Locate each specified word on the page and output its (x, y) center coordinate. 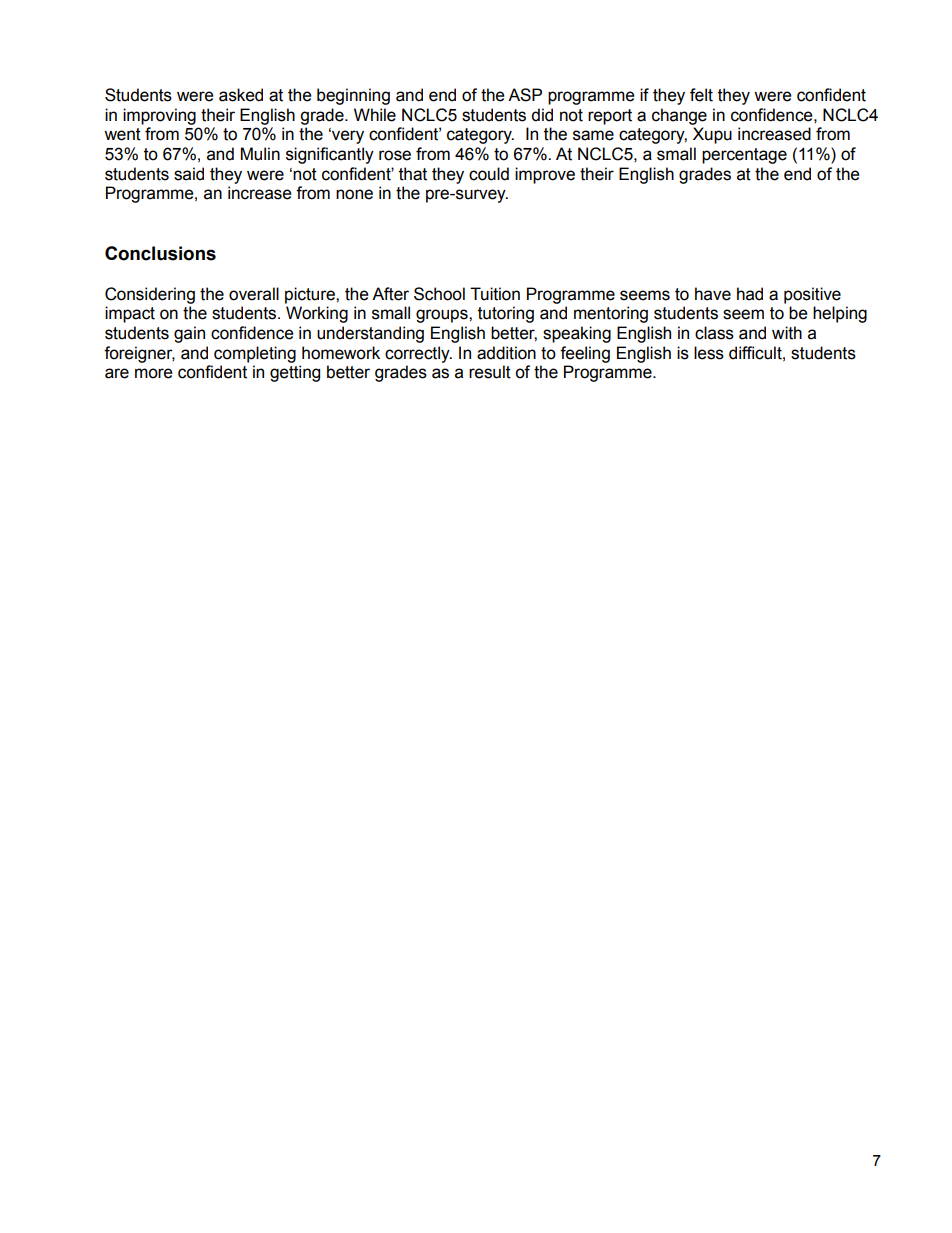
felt (701, 95)
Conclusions (160, 253)
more (154, 373)
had (750, 294)
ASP (525, 95)
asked (241, 95)
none (354, 194)
